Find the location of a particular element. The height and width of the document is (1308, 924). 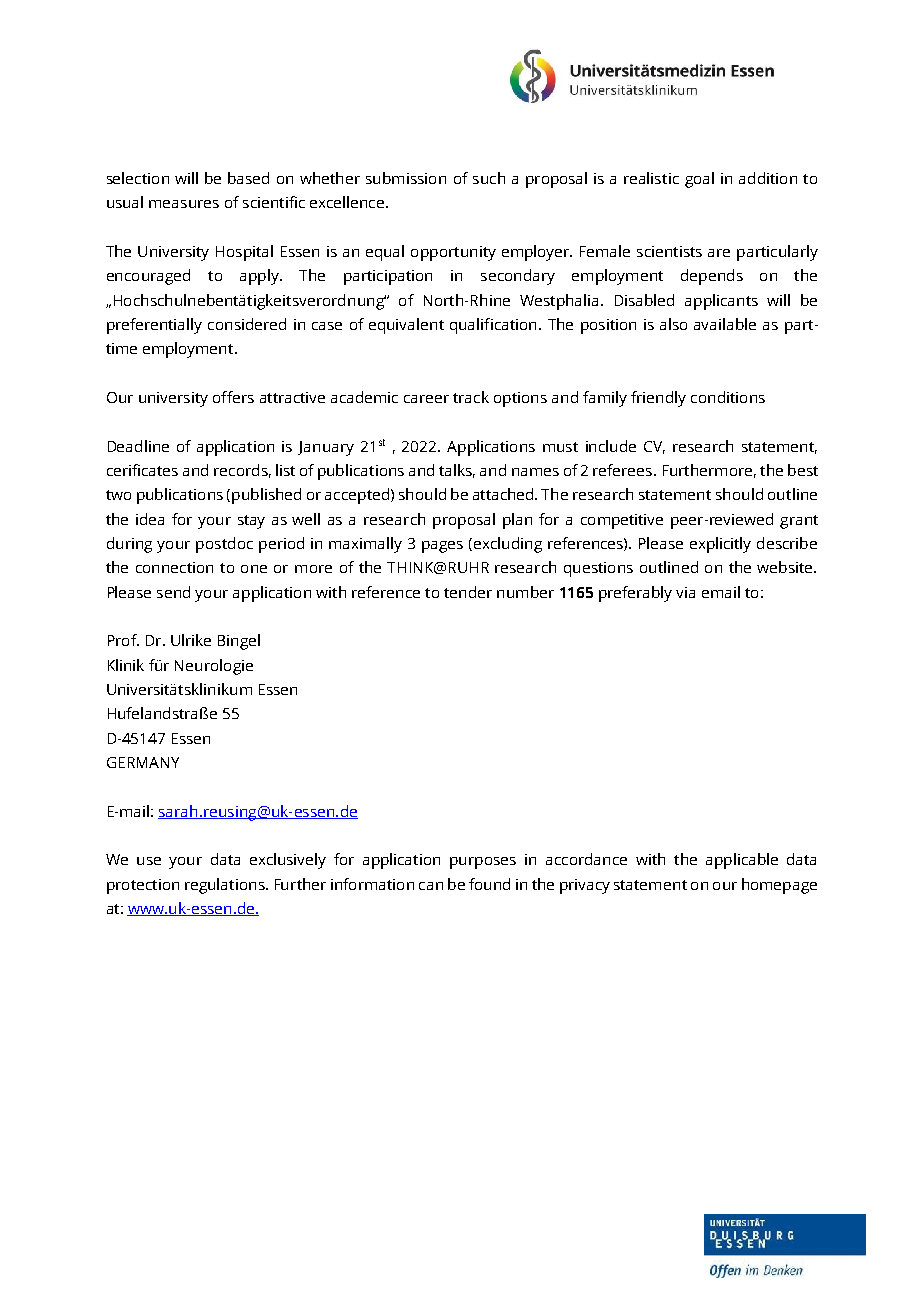

pages is located at coordinates (442, 547).
